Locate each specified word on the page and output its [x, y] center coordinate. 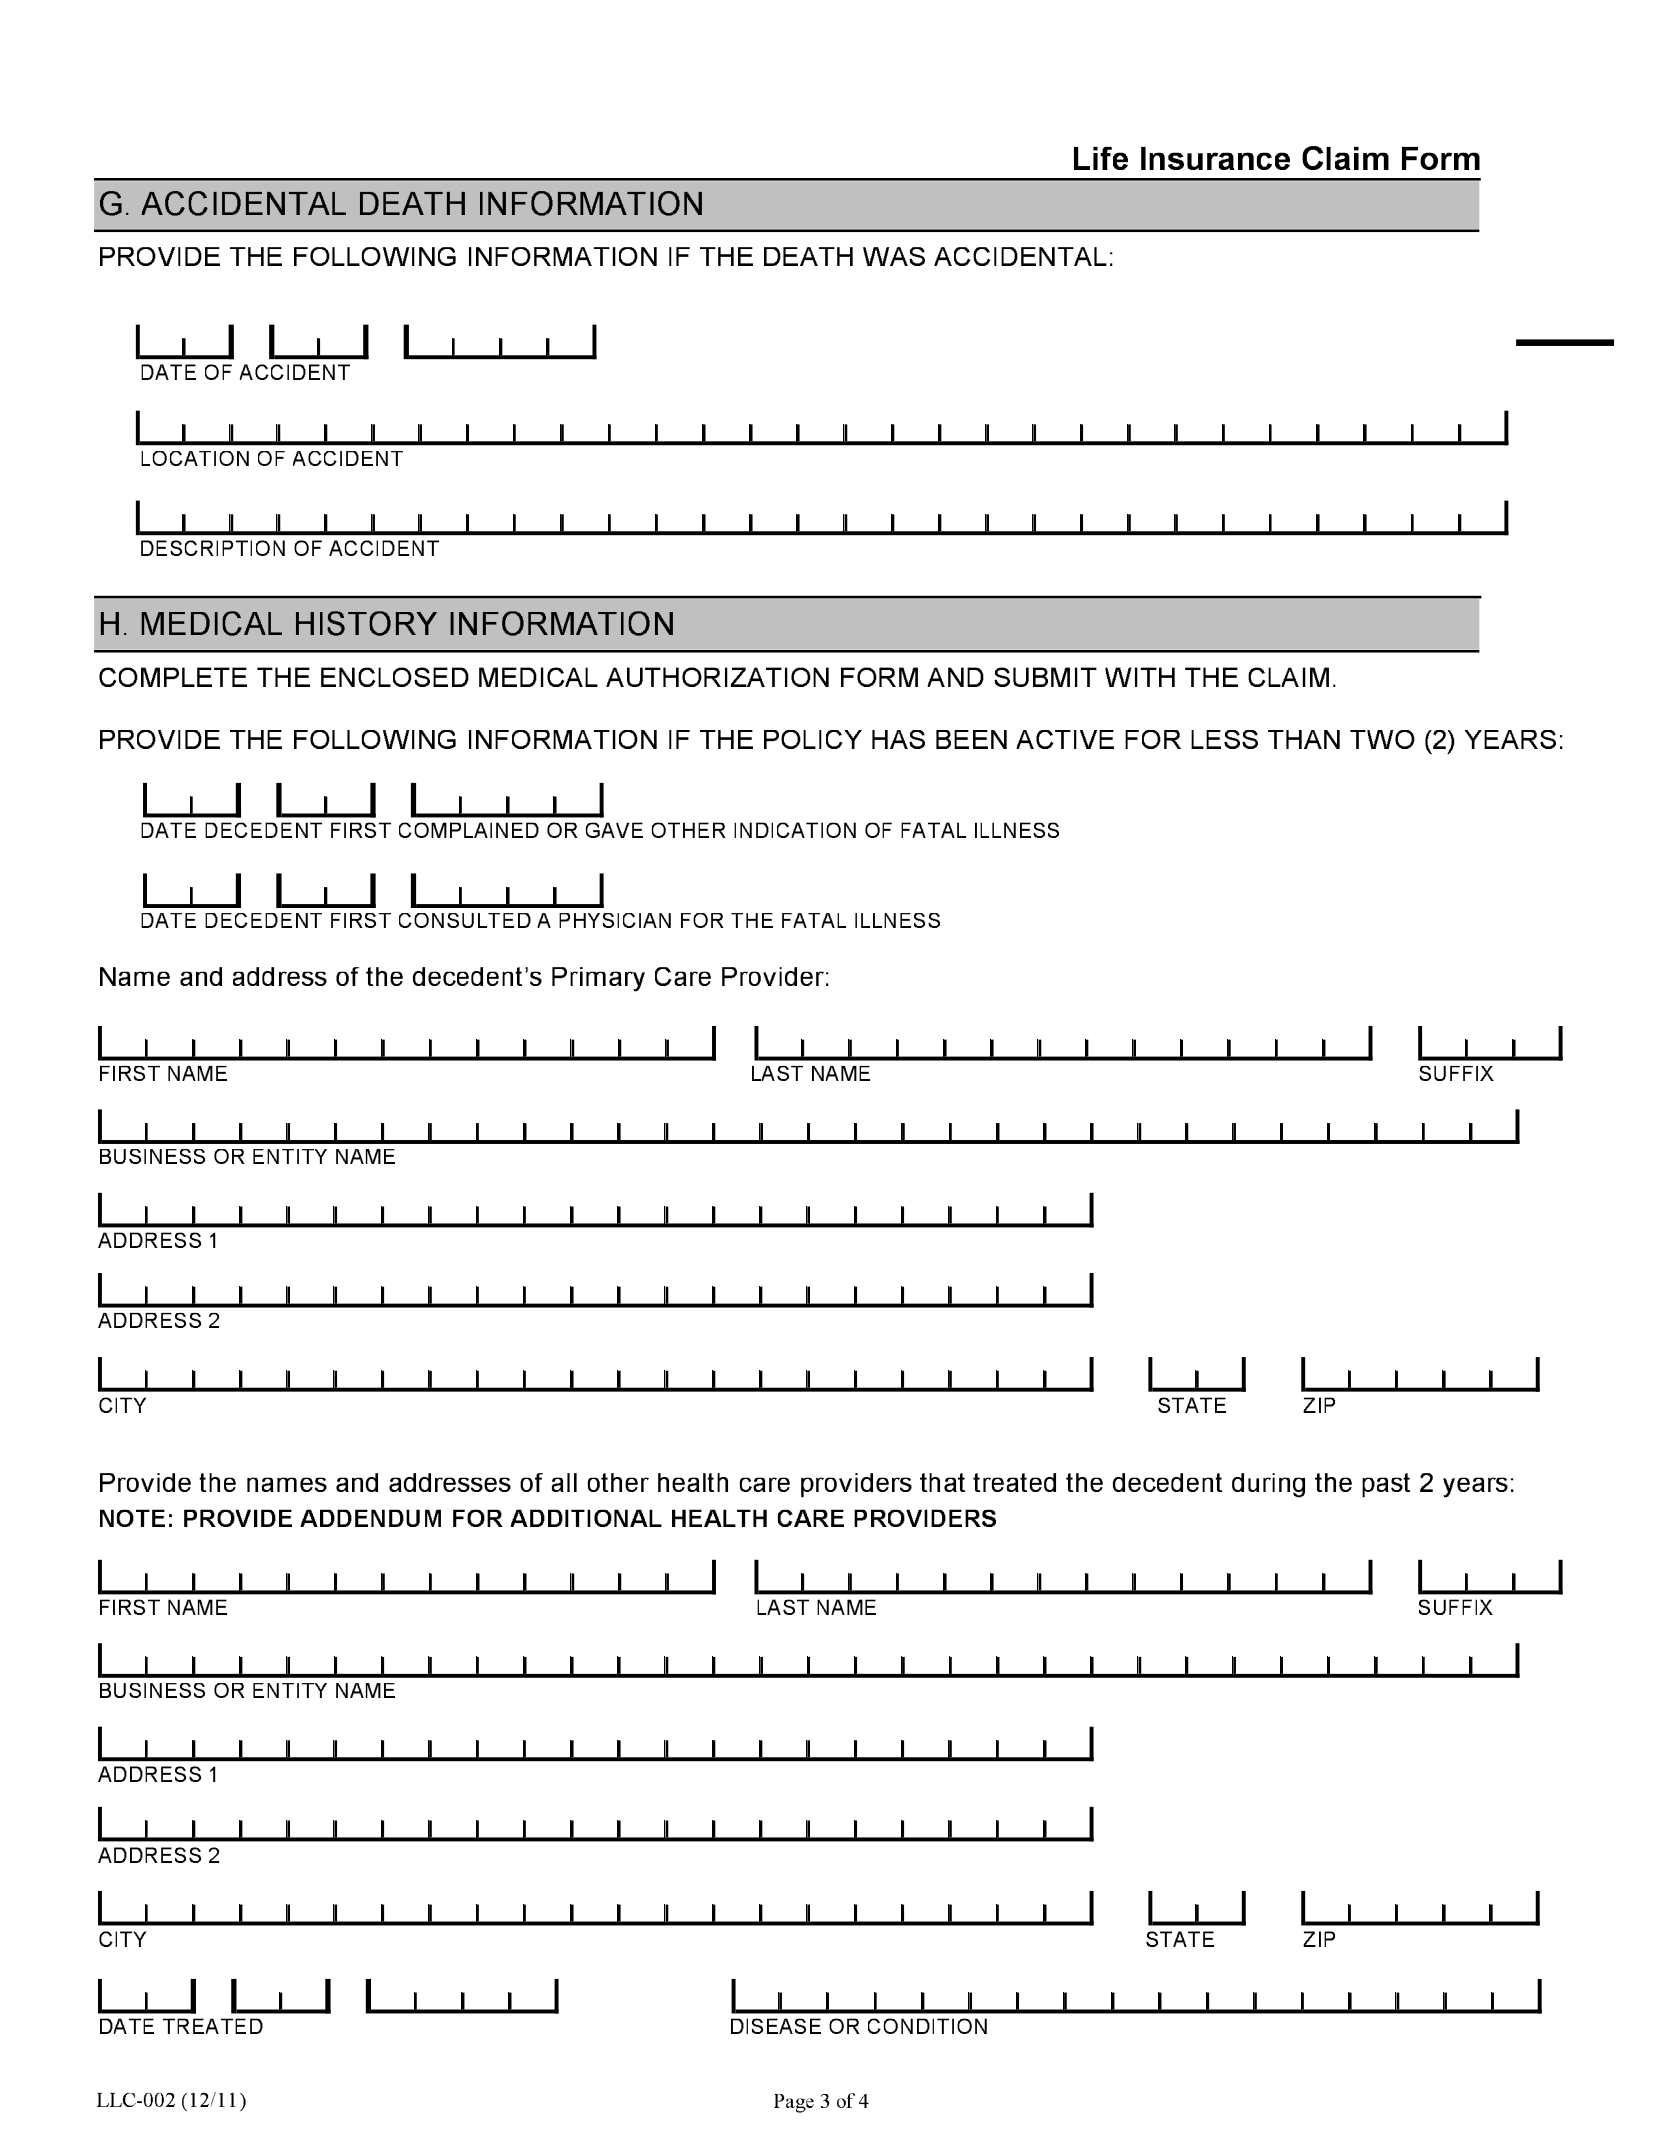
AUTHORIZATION [717, 677]
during [1268, 1485]
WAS [894, 256]
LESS [1224, 739]
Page [794, 2103]
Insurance [1215, 158]
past [1386, 1485]
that [942, 1482]
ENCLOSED [395, 677]
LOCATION [195, 458]
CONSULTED [465, 920]
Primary [598, 979]
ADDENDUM [370, 1518]
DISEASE [776, 2026]
